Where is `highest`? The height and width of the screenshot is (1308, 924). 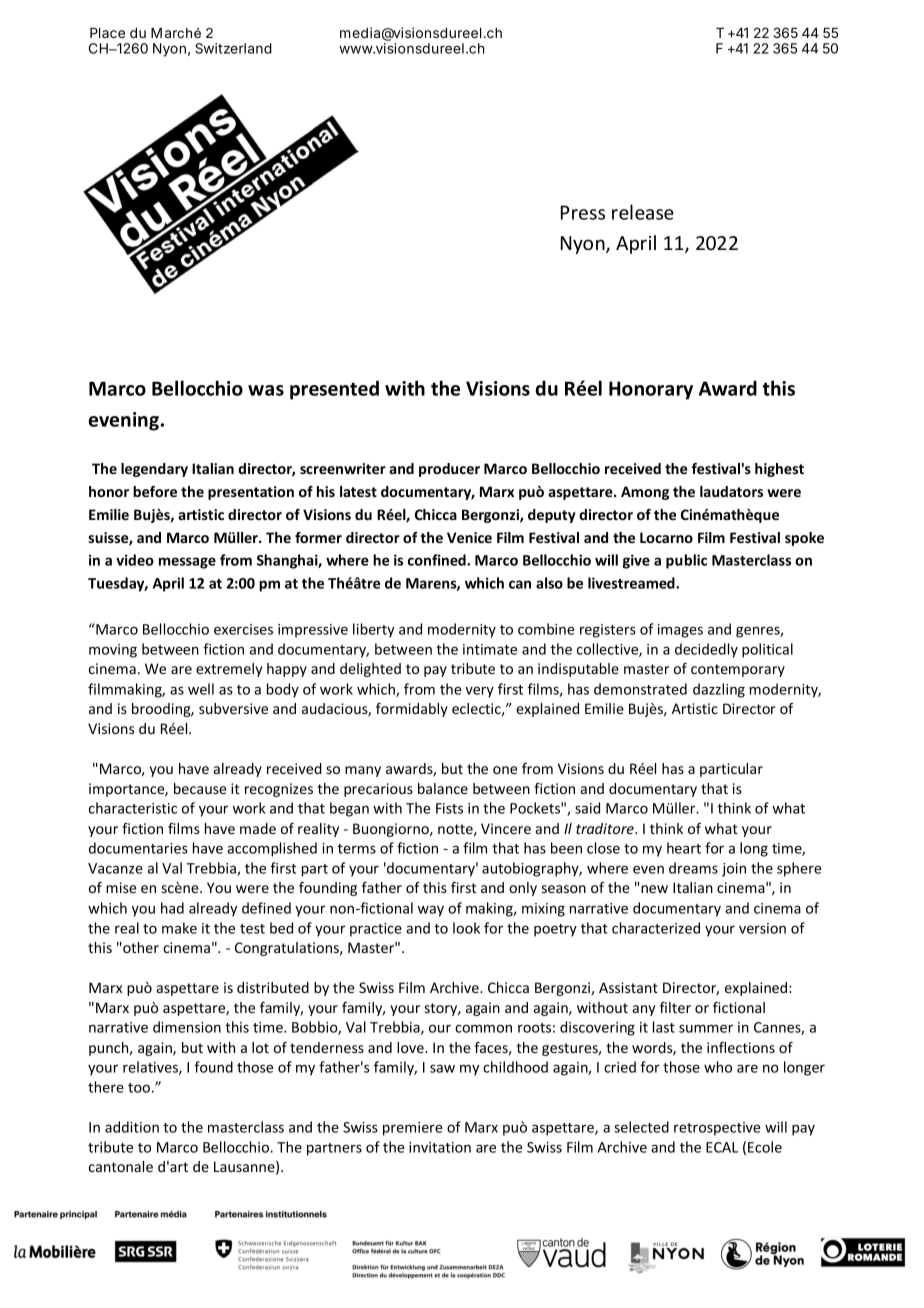 highest is located at coordinates (779, 470).
